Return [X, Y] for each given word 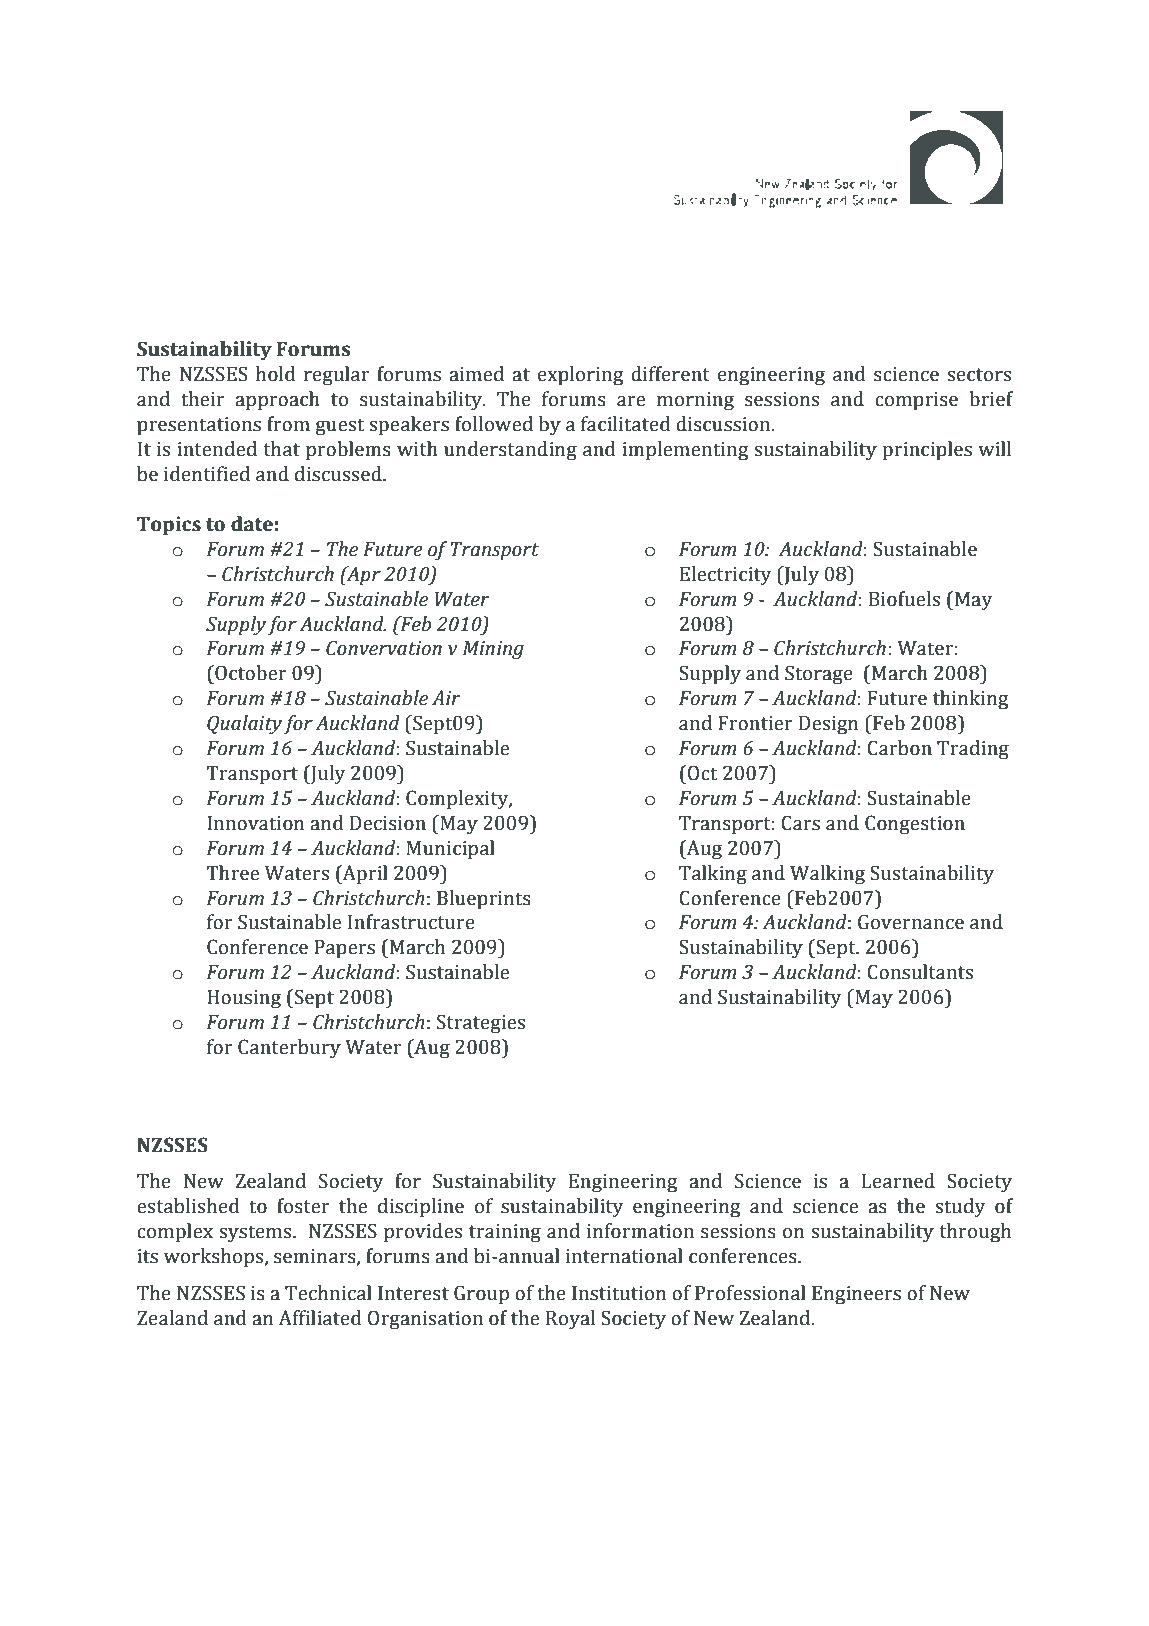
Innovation [255, 823]
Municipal [450, 850]
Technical [328, 1293]
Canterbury [289, 1049]
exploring [580, 376]
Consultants [920, 972]
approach [277, 401]
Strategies [481, 1024]
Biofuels [904, 599]
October [250, 673]
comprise [916, 401]
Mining [493, 650]
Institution [619, 1293]
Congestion [915, 825]
